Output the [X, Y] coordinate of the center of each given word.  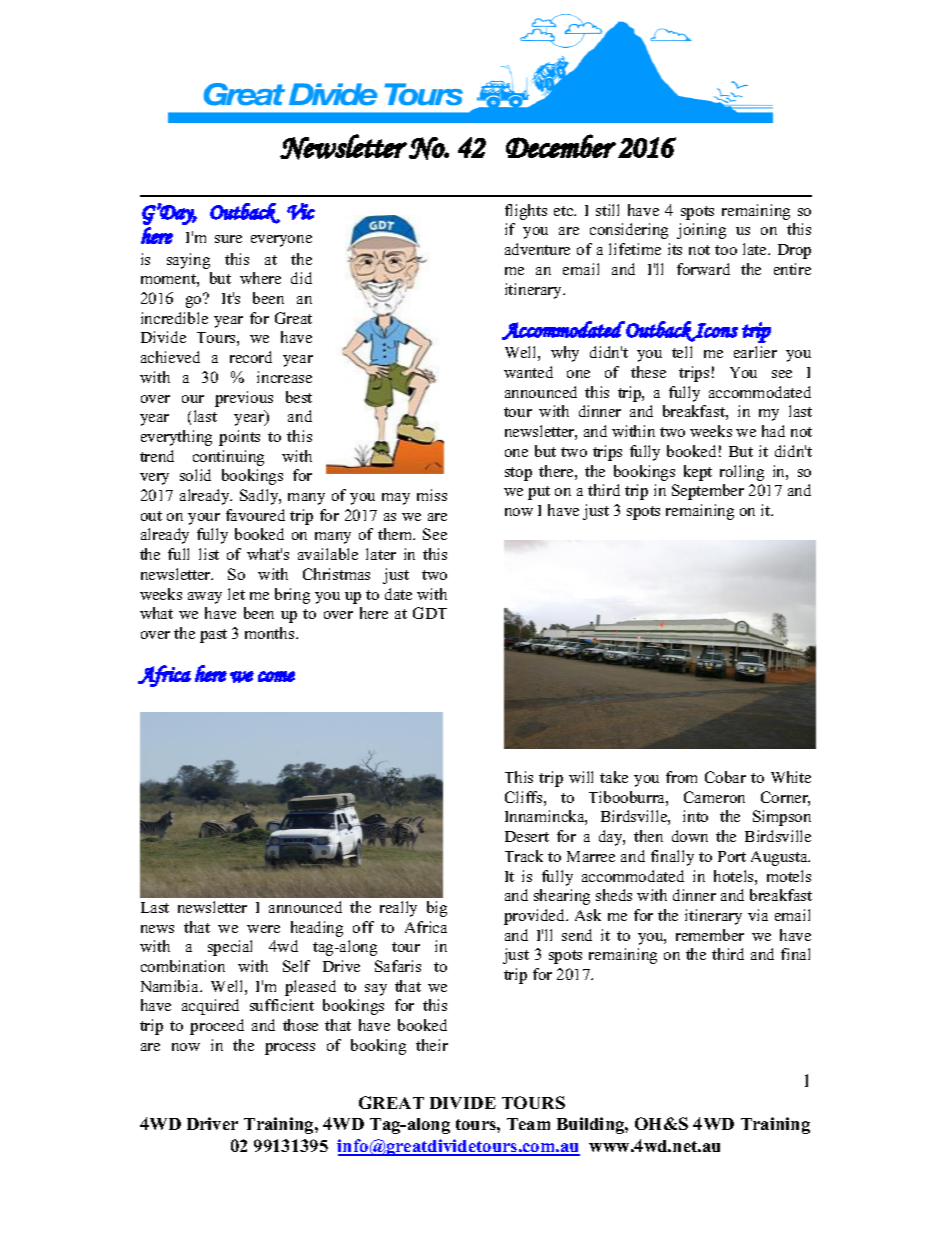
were [263, 929]
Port [732, 856]
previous [244, 399]
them [396, 534]
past [213, 636]
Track [524, 856]
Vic [301, 211]
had [773, 431]
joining [701, 231]
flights [526, 212]
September [708, 492]
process [290, 1049]
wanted [528, 372]
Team [528, 1124]
